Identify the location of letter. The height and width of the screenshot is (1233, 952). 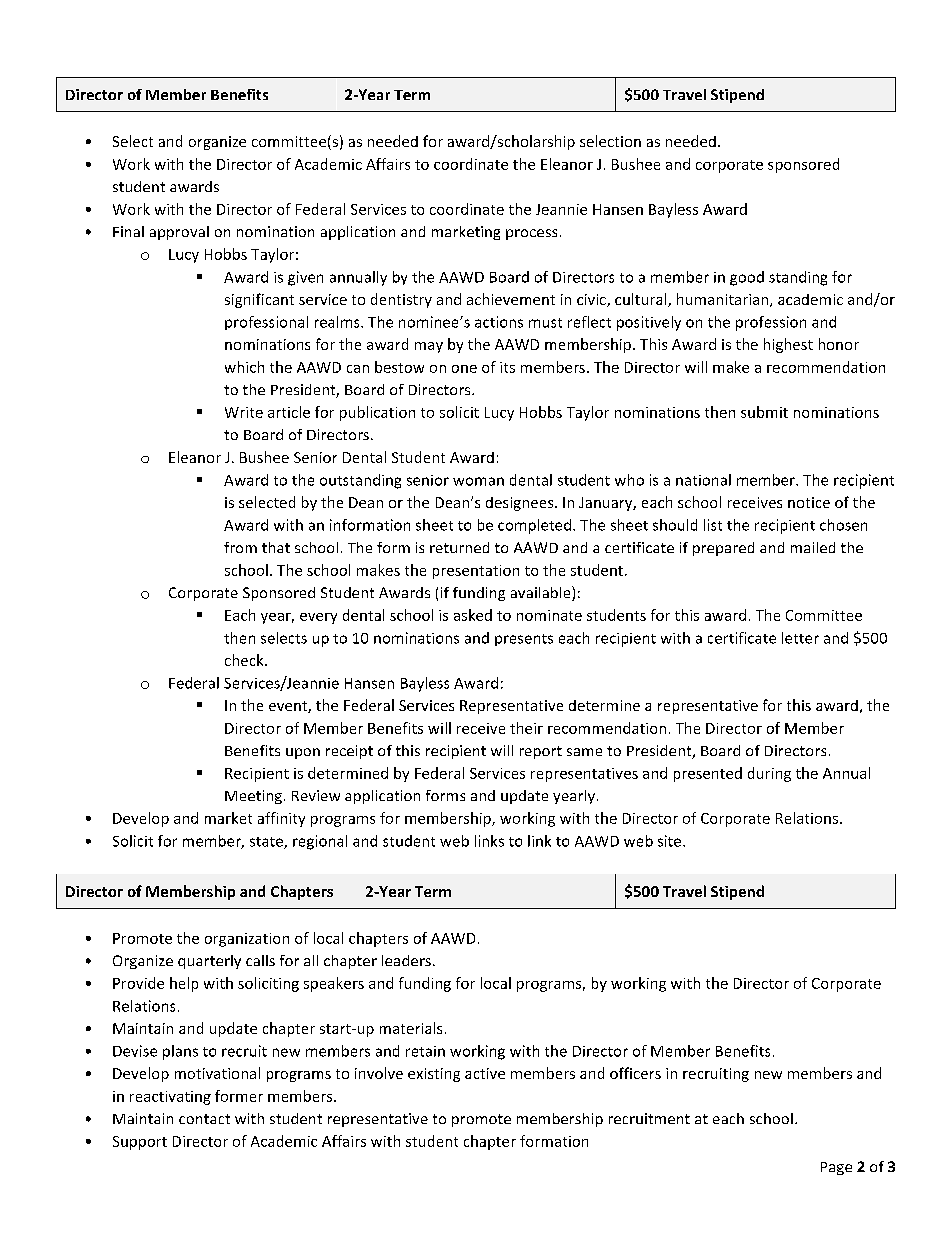
(800, 638).
